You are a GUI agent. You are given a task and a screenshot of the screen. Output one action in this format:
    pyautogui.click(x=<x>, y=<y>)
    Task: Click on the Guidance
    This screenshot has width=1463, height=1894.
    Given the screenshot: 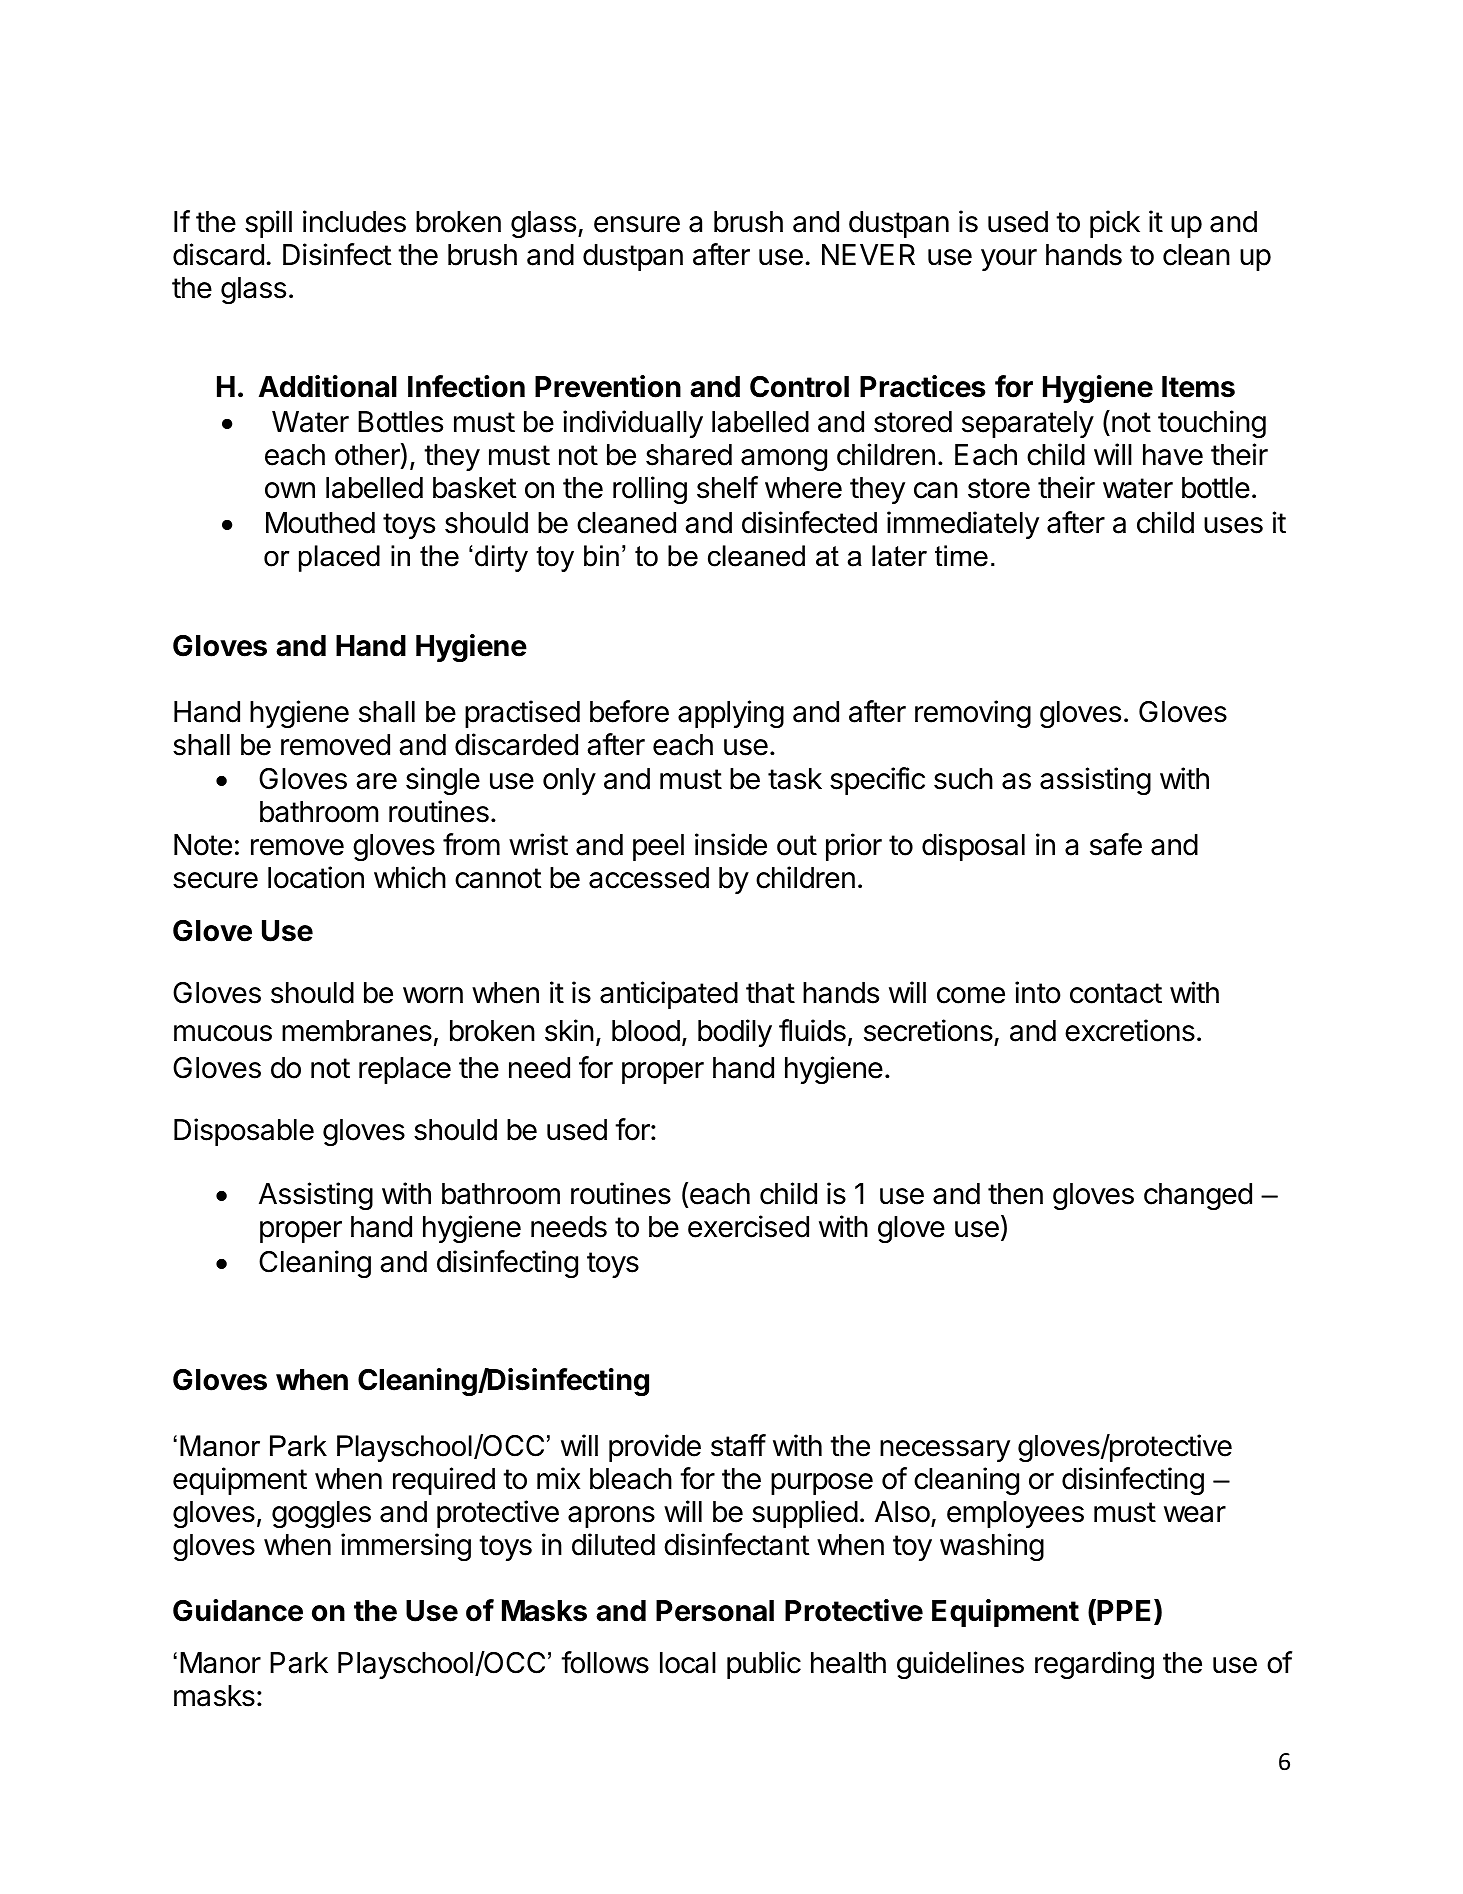 What is the action you would take?
    pyautogui.click(x=238, y=1610)
